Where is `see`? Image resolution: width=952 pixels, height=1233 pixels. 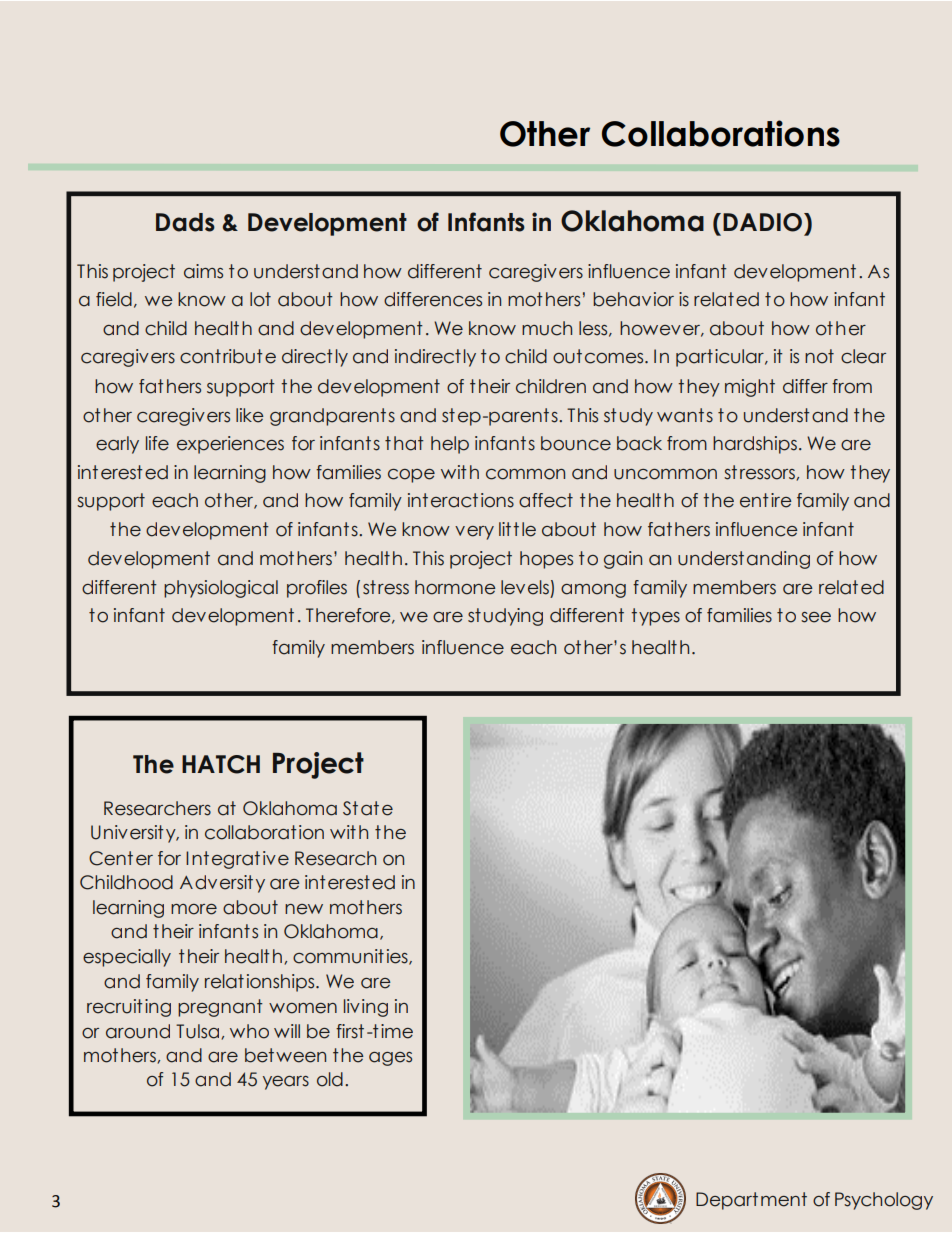
see is located at coordinates (816, 617).
